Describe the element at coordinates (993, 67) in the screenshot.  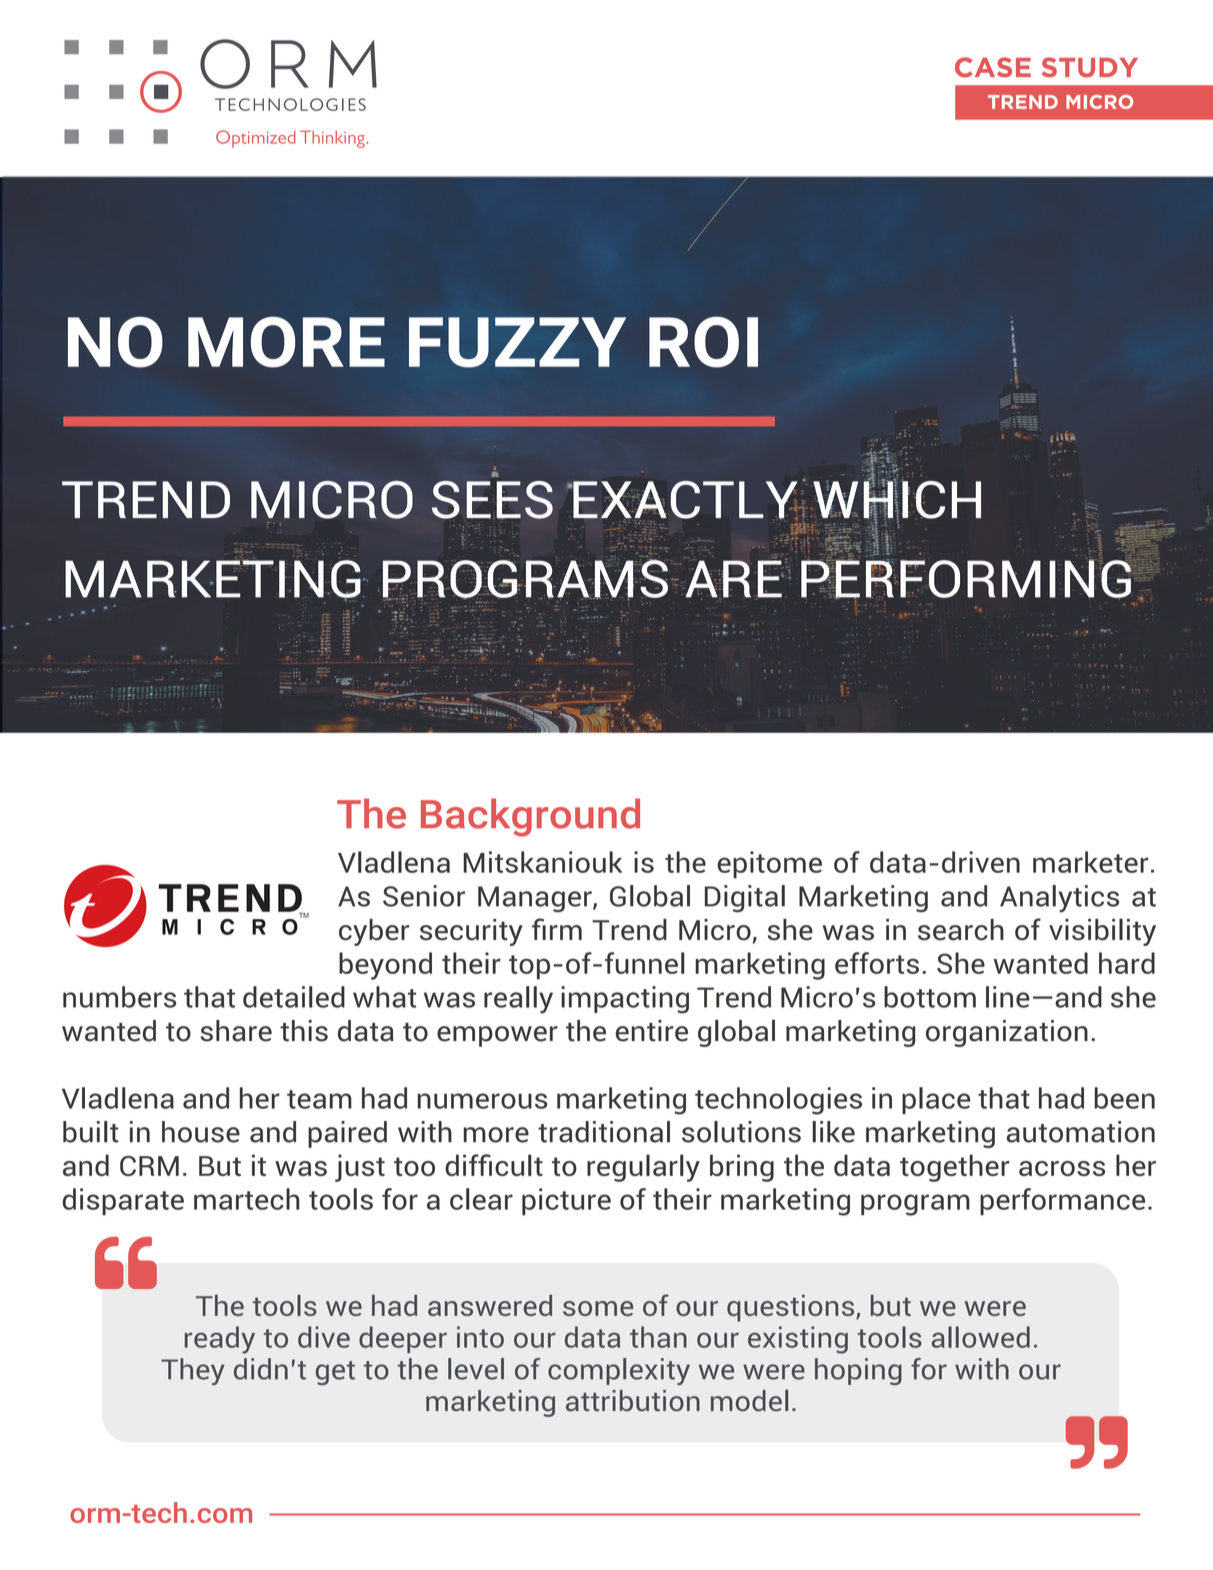
I see `CASE` at that location.
